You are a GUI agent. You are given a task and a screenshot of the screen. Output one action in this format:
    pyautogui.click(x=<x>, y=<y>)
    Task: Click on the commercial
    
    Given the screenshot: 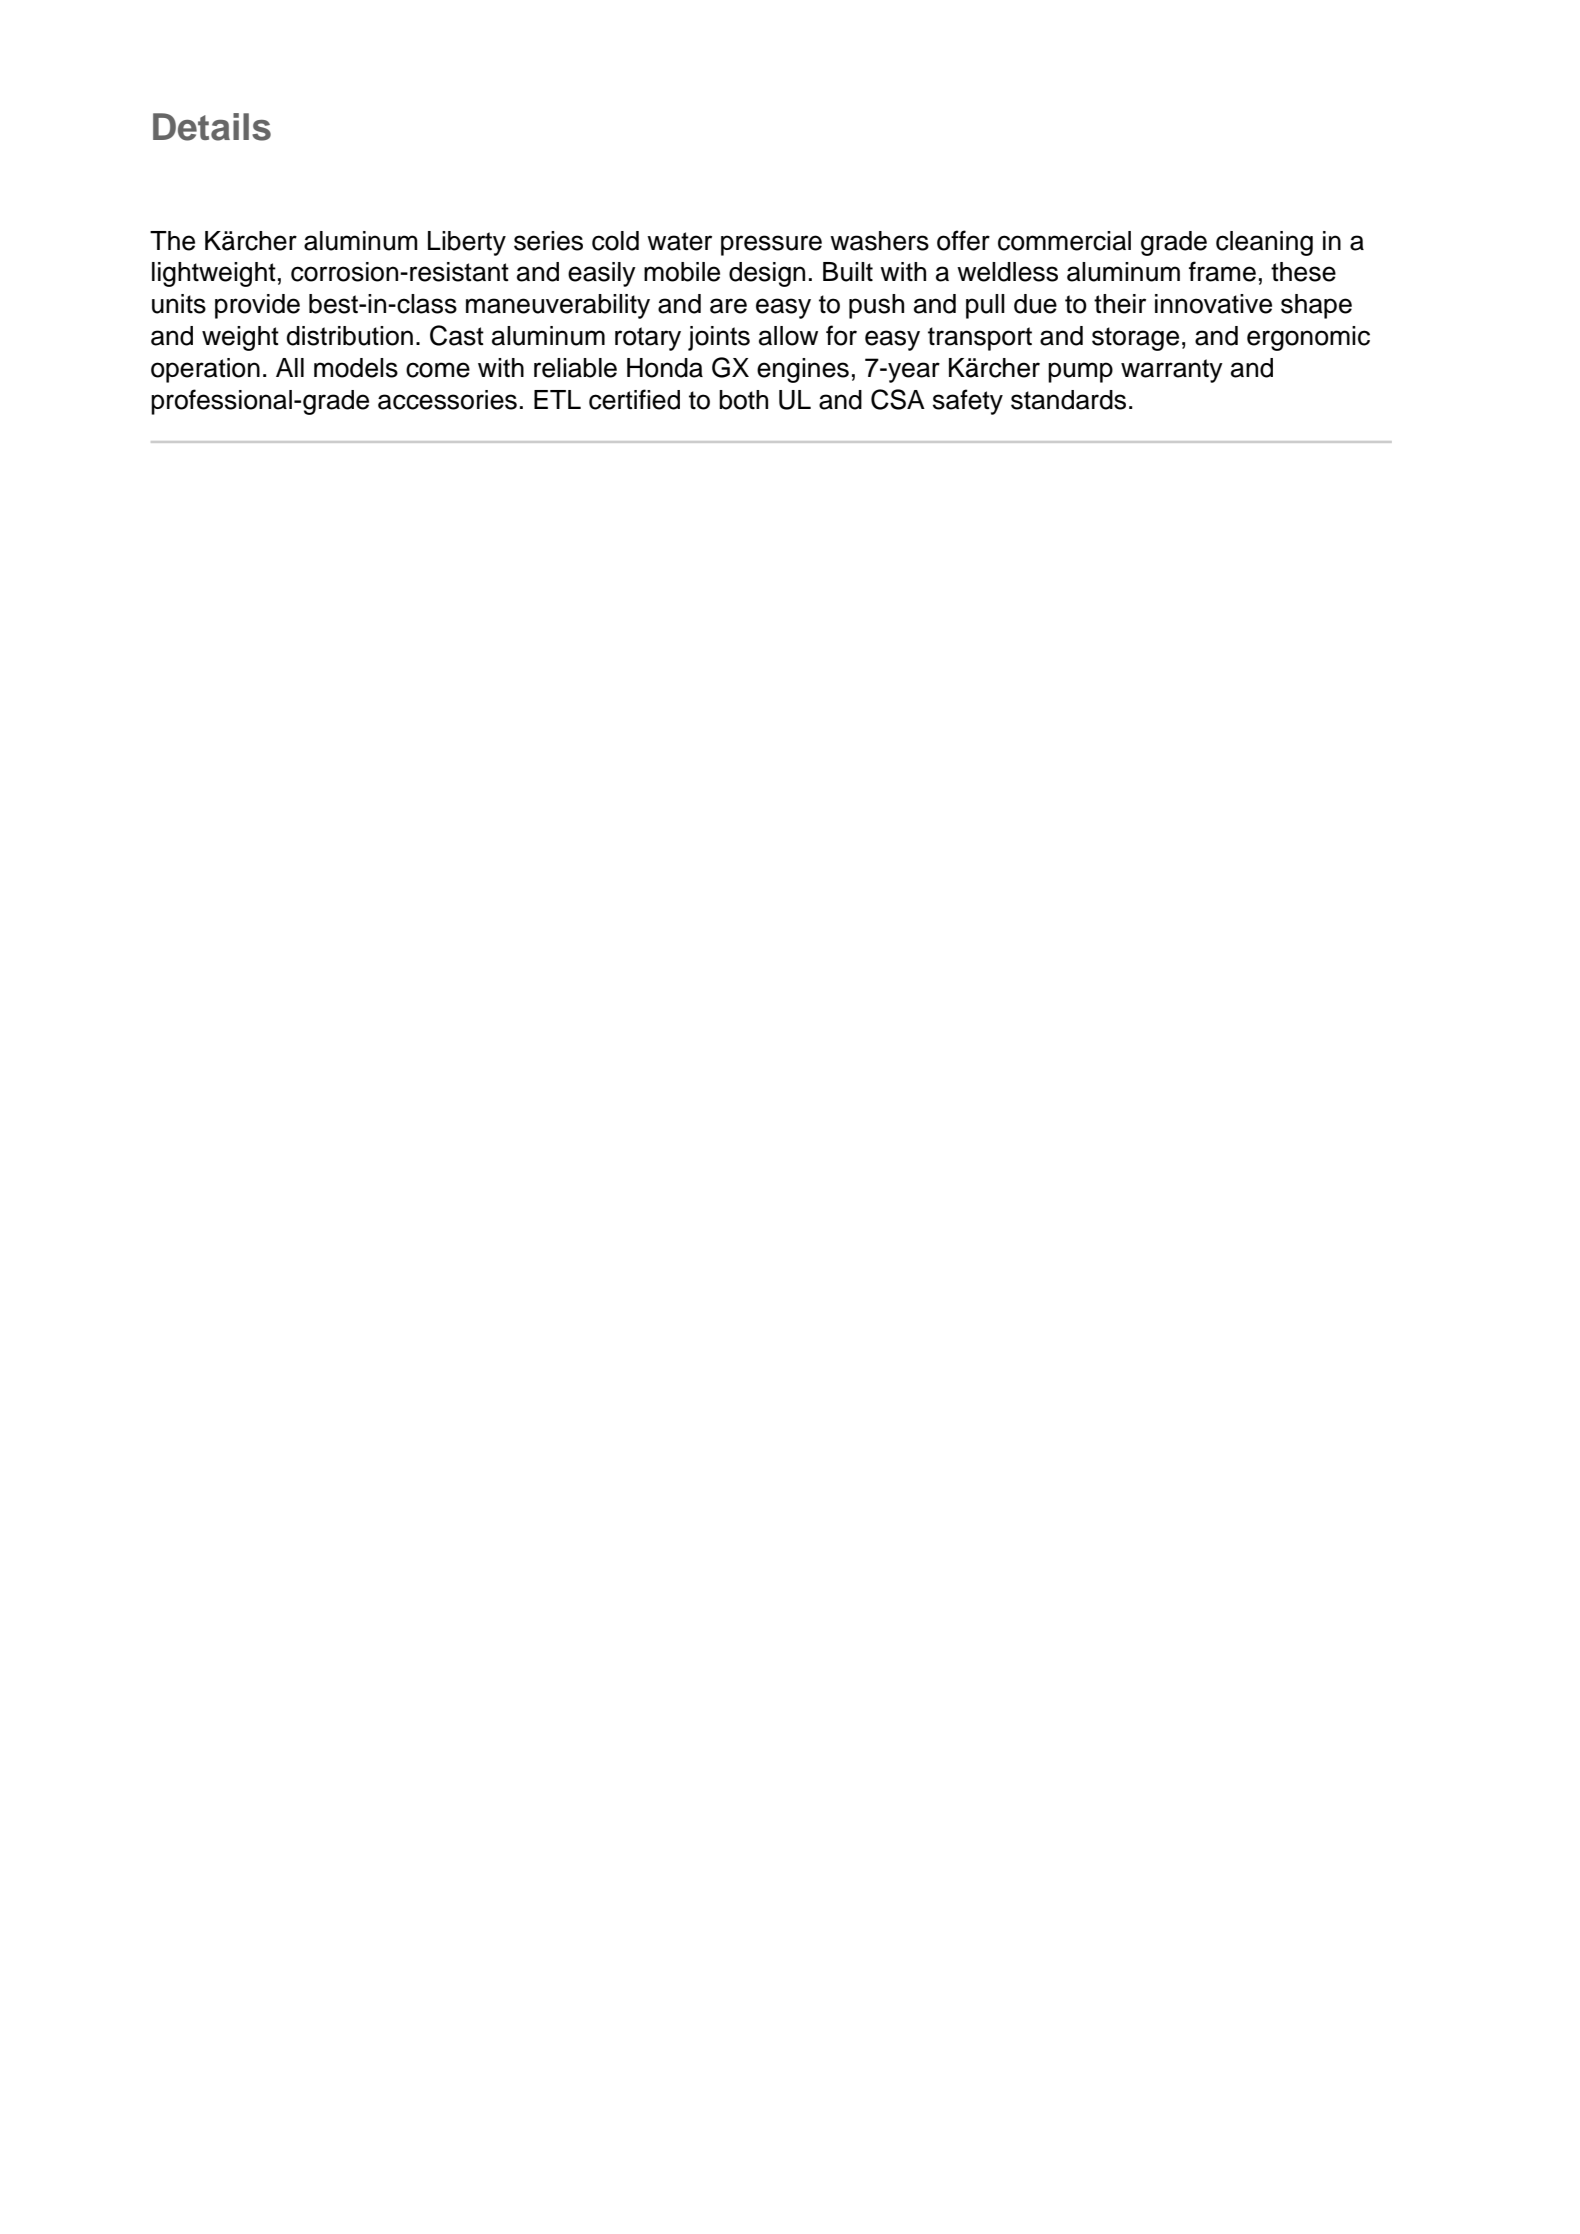 What is the action you would take?
    pyautogui.click(x=1064, y=241)
